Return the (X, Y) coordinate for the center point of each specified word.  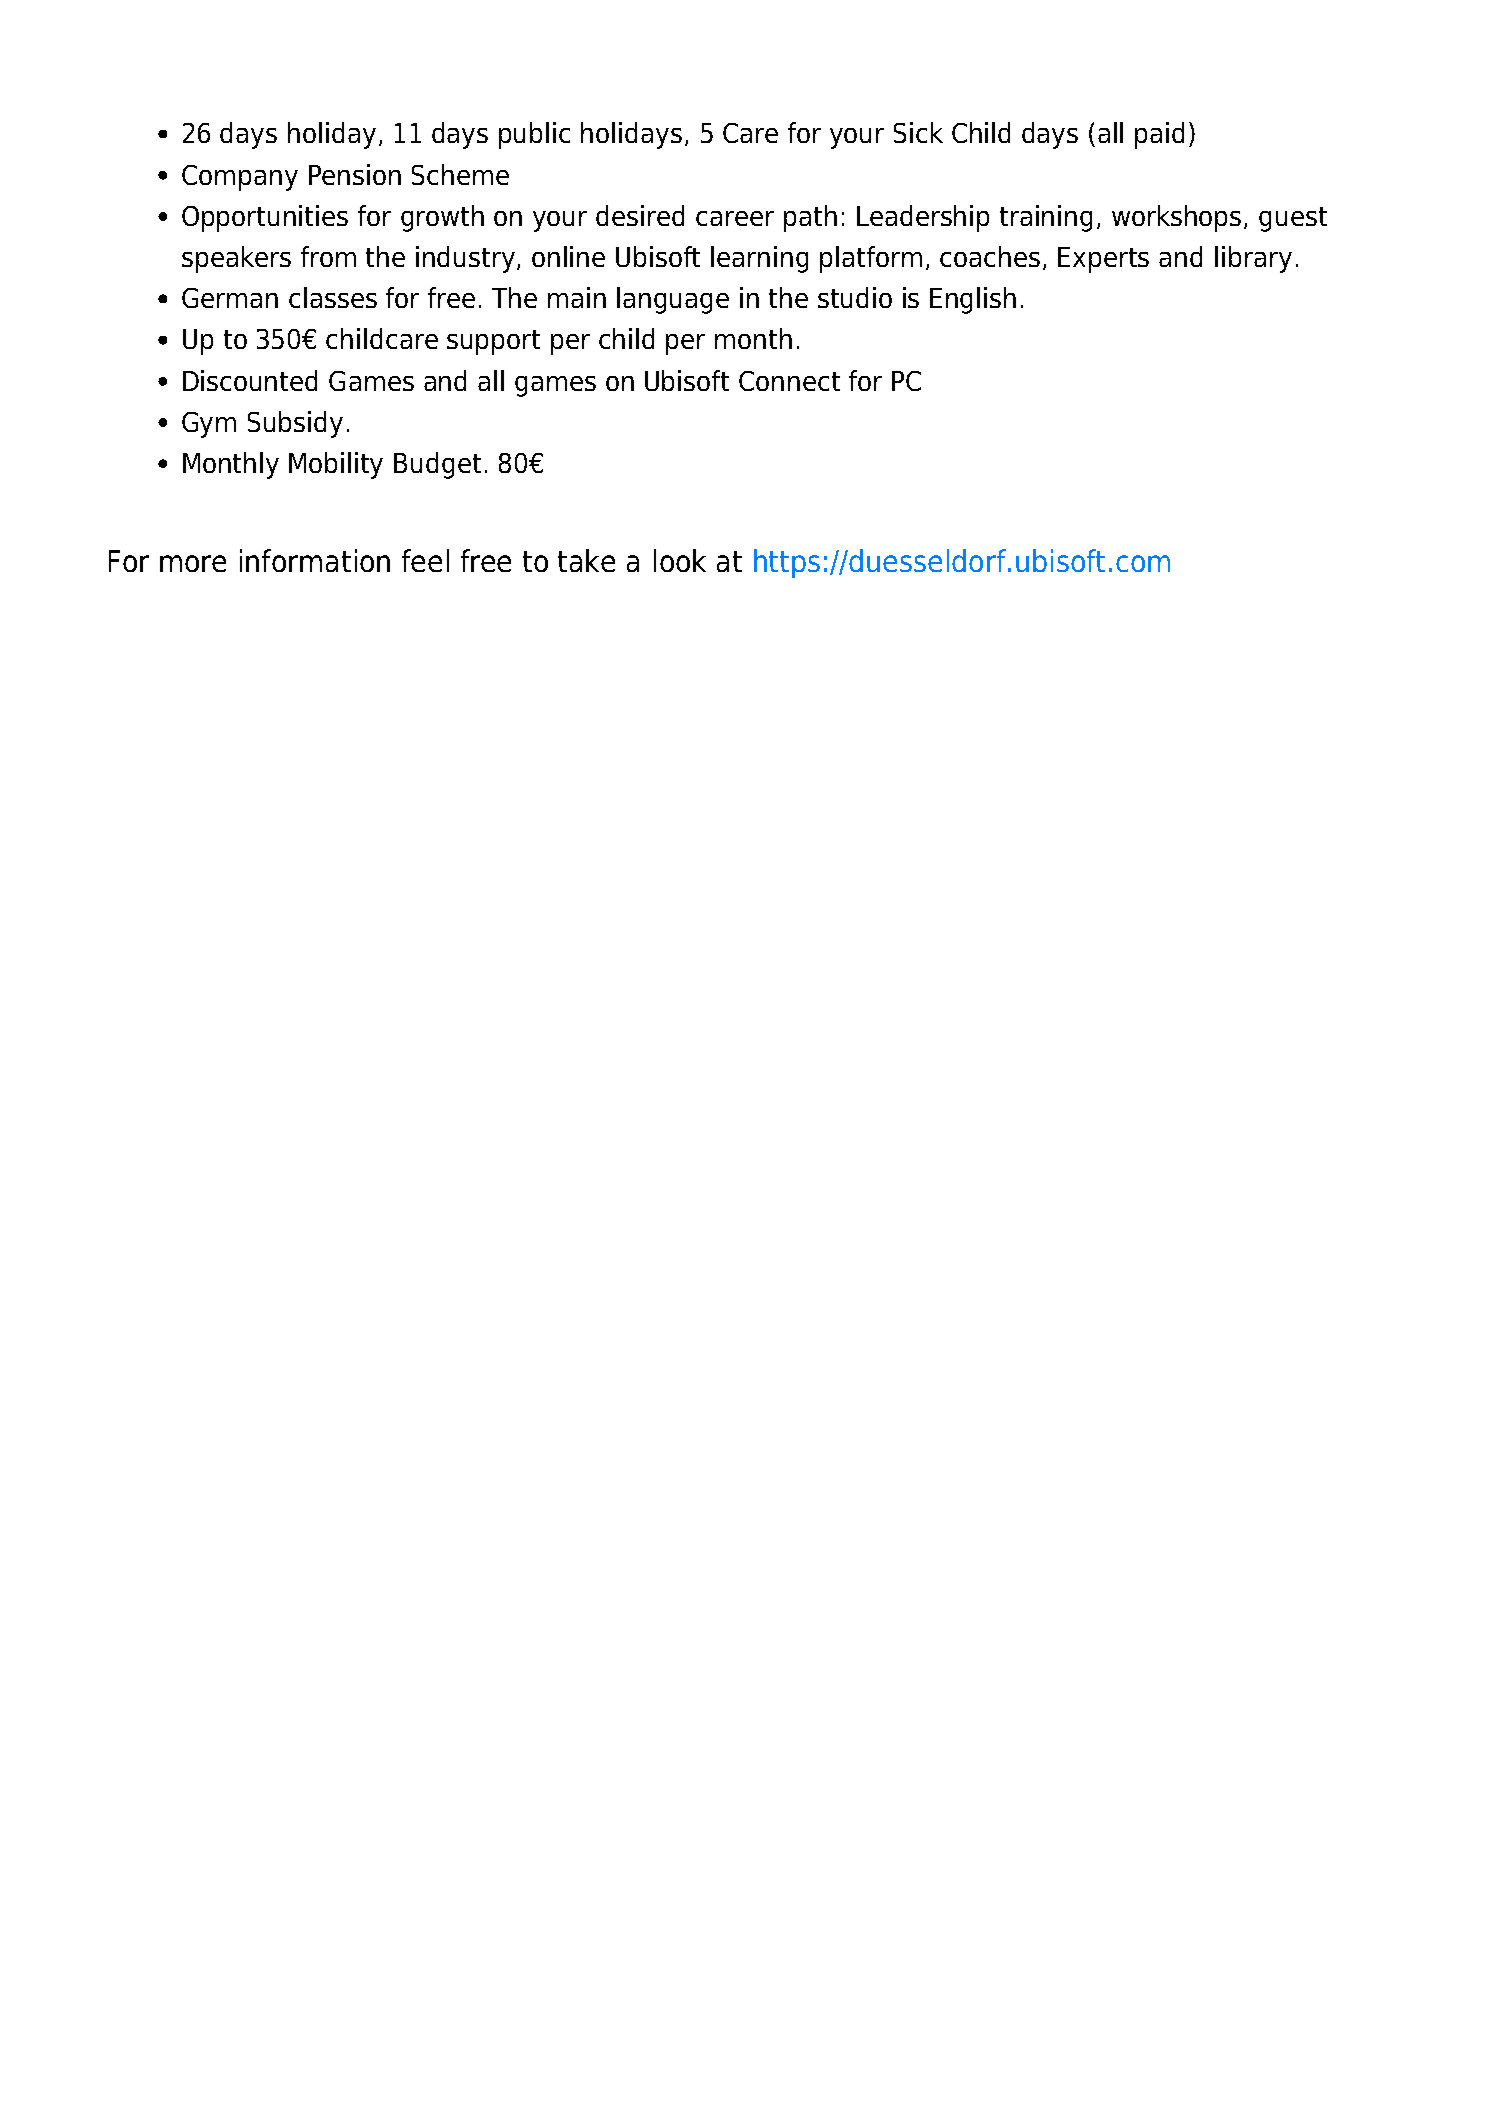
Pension (355, 174)
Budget (437, 465)
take (586, 560)
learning (759, 259)
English (973, 300)
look (680, 560)
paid (1159, 135)
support (493, 342)
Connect (789, 381)
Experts (1103, 260)
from (328, 256)
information (315, 560)
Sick (918, 132)
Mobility (336, 465)
